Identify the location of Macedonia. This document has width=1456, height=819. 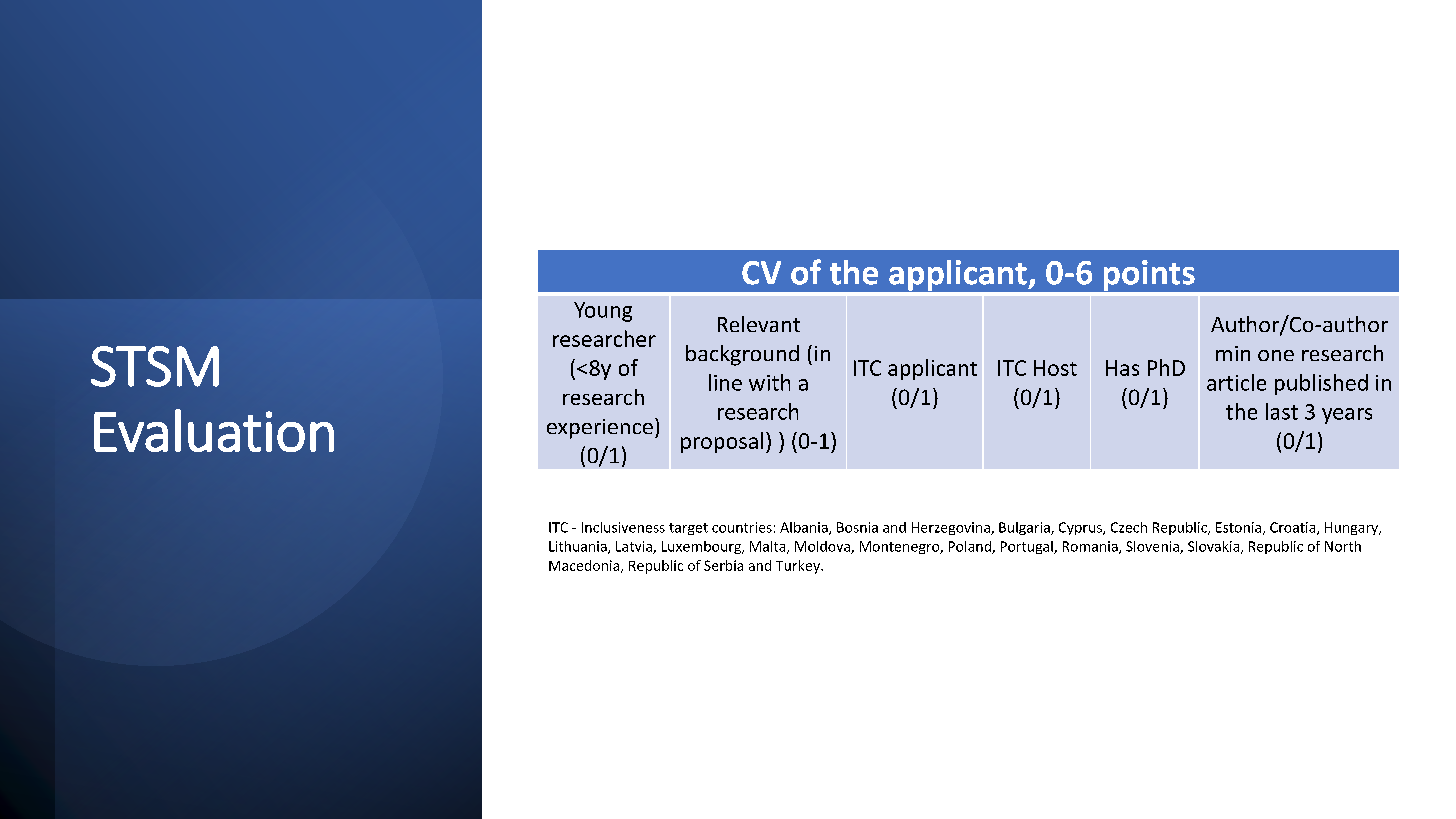
(585, 566).
